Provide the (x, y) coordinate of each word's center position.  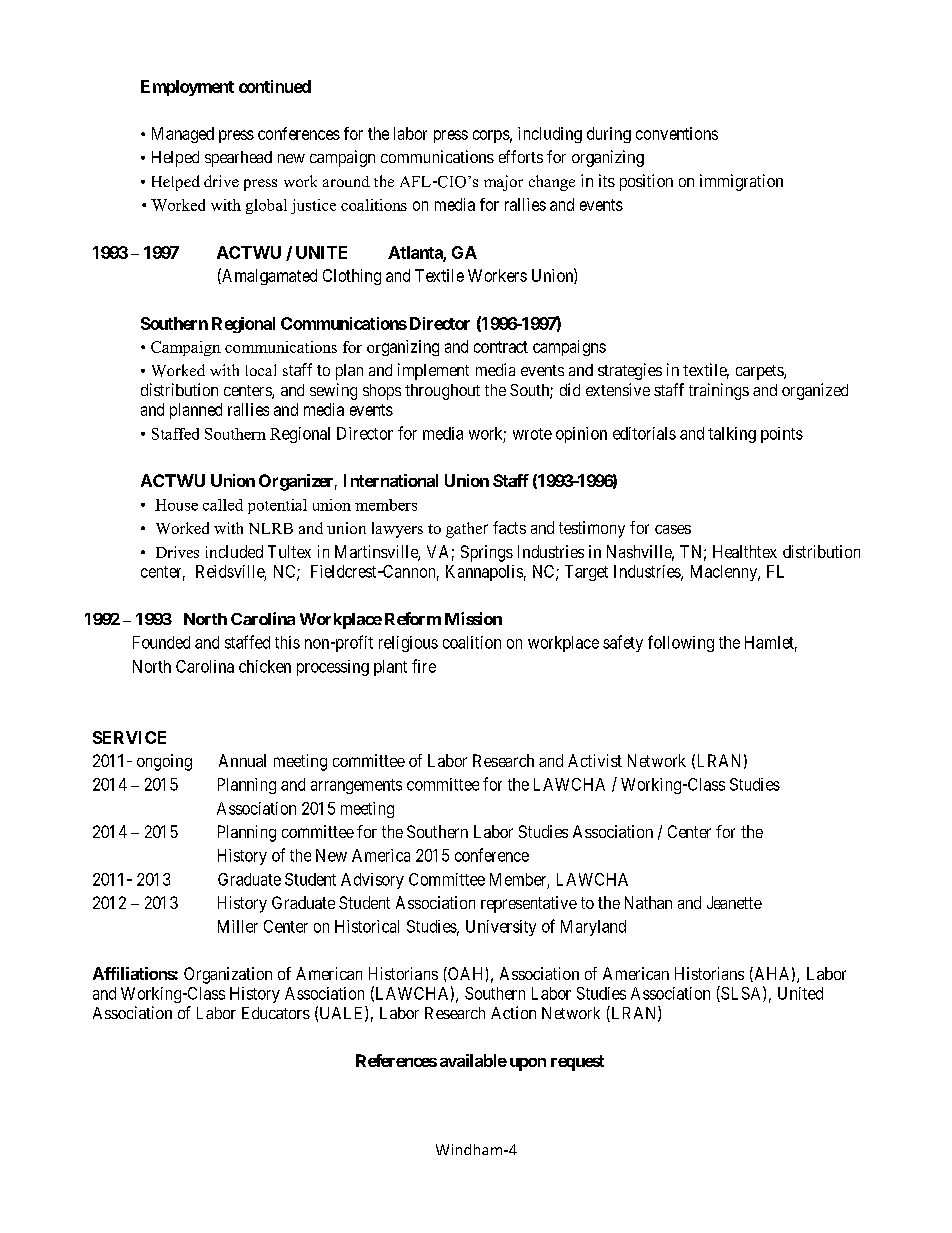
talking (732, 435)
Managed (183, 135)
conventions (677, 133)
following (681, 643)
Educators (276, 1013)
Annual (242, 760)
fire (424, 666)
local (261, 370)
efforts (521, 156)
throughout (442, 392)
